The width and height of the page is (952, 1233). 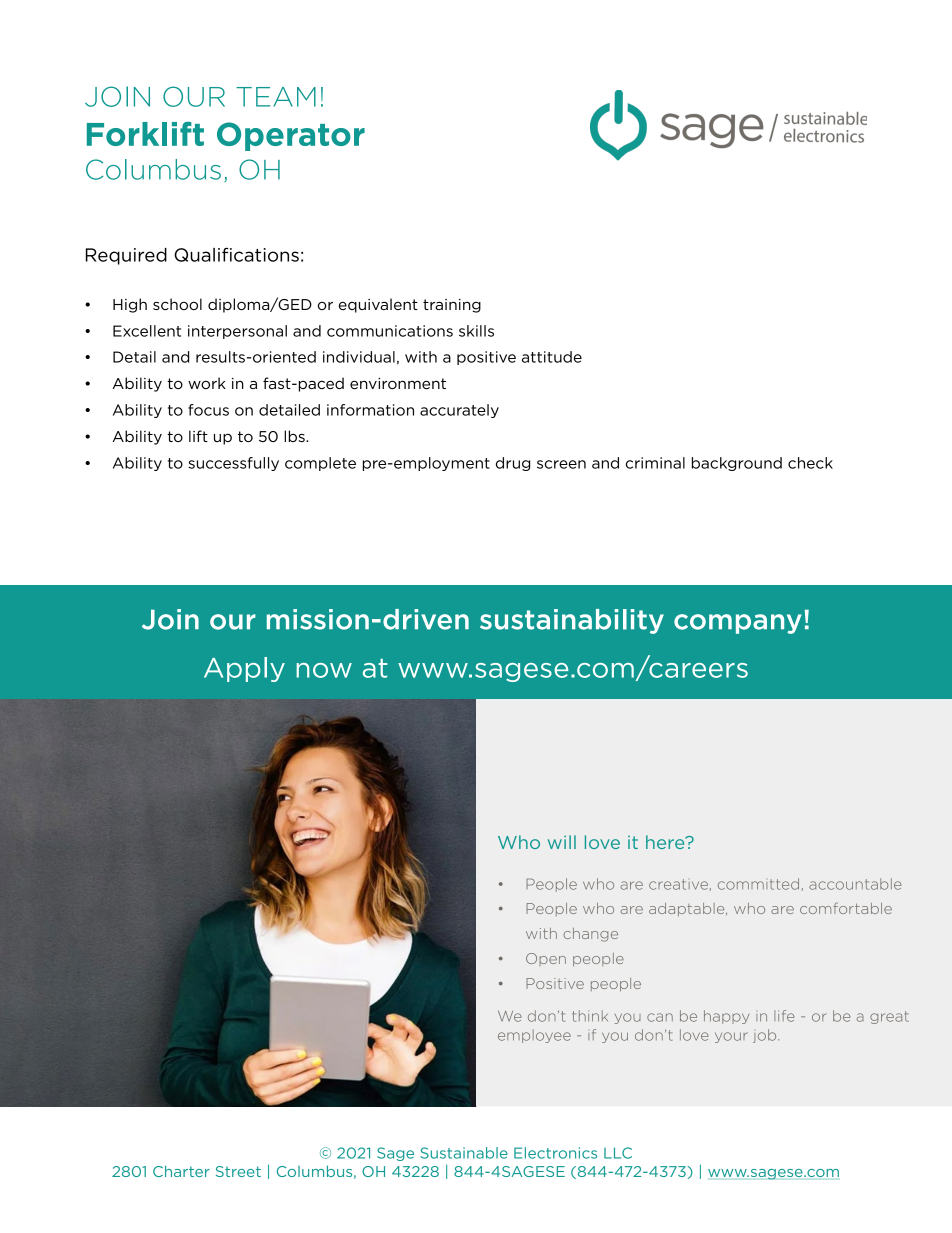 I want to click on now, so click(x=324, y=670).
